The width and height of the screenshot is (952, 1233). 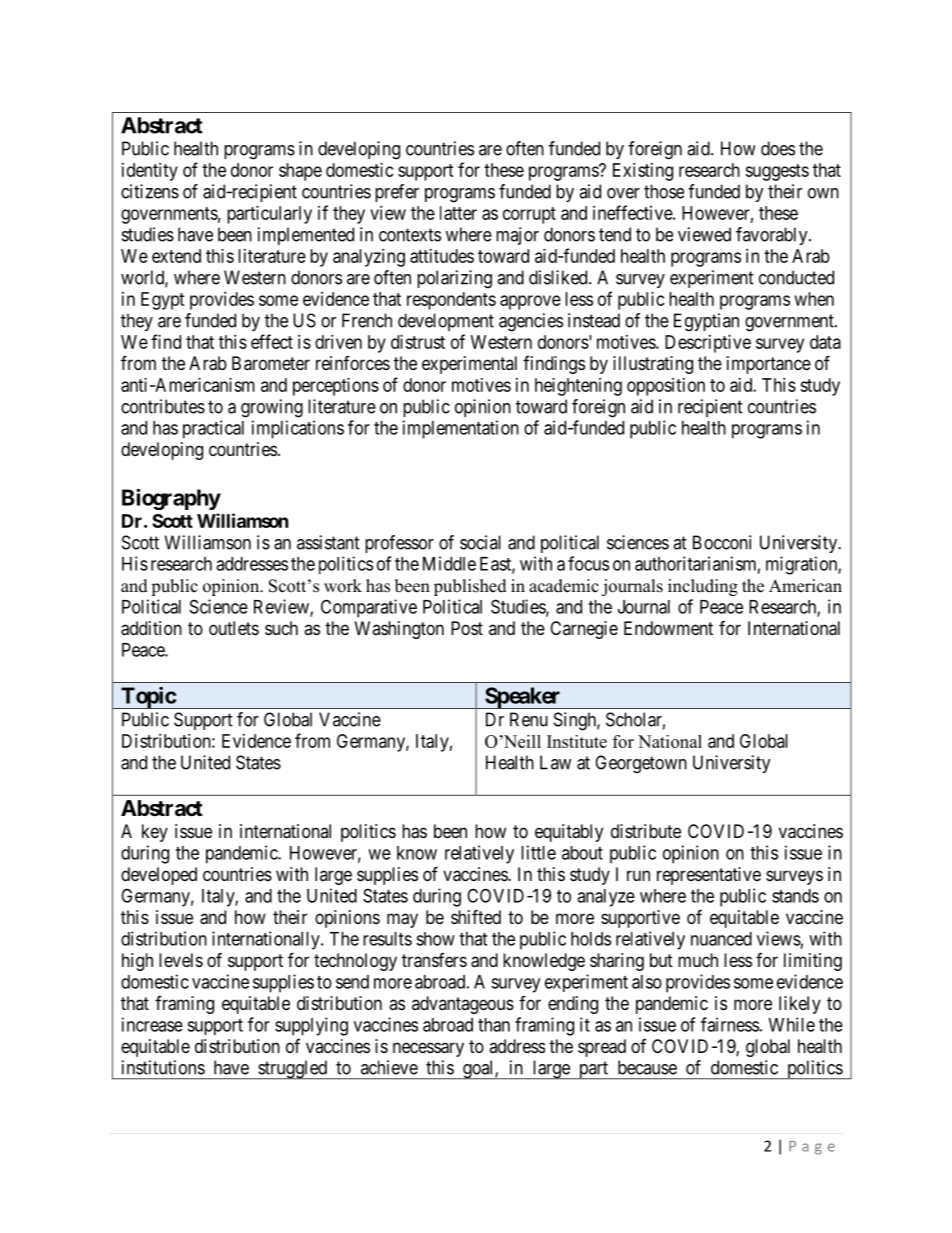 I want to click on than, so click(x=494, y=1025).
